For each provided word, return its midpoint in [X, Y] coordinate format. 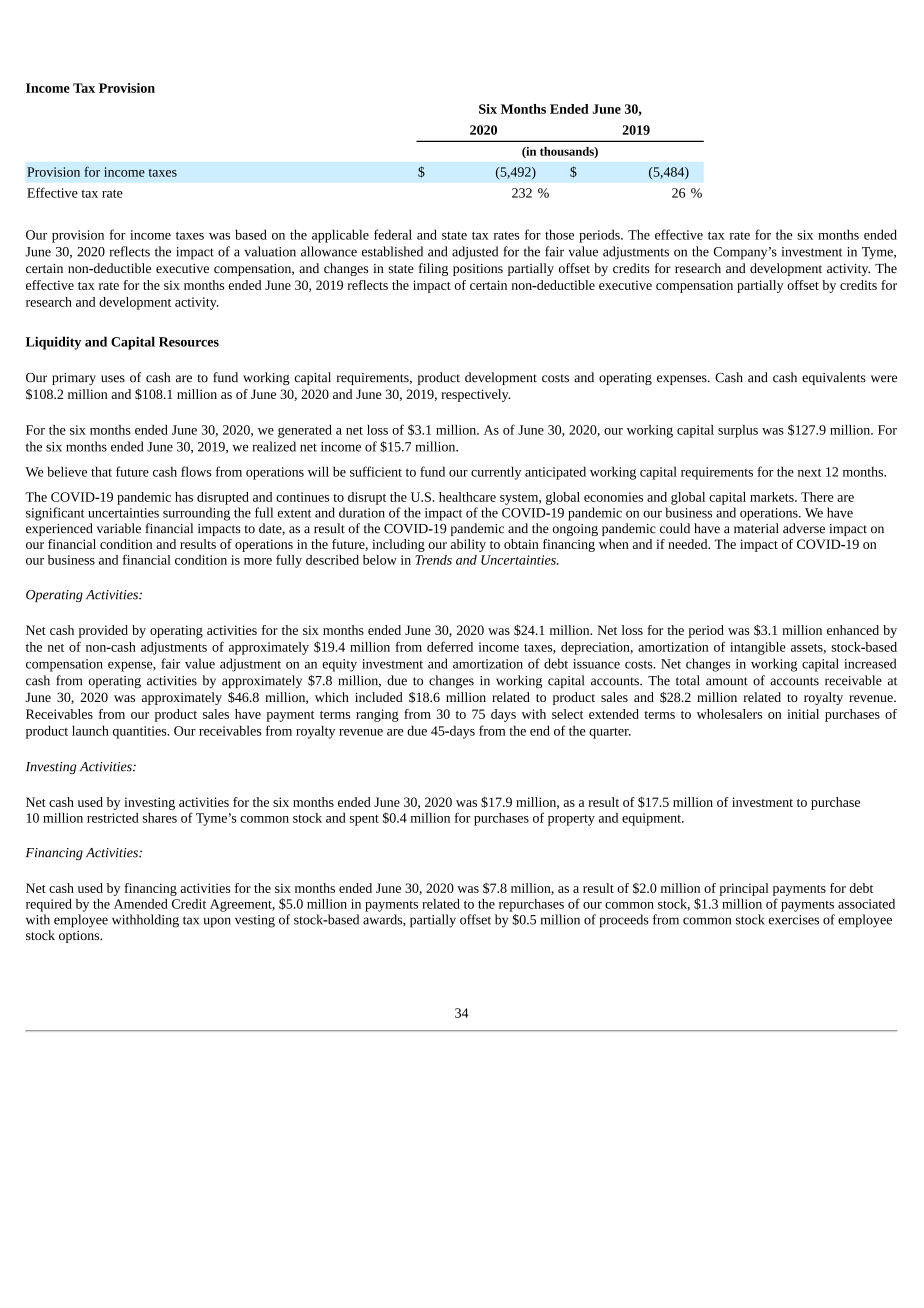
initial [803, 714]
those [559, 234]
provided [103, 631]
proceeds [624, 921]
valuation [270, 251]
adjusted [475, 253]
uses [113, 379]
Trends [433, 560]
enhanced [853, 630]
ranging [377, 715]
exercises [794, 920]
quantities [141, 732]
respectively [475, 395]
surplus [738, 431]
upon [217, 922]
